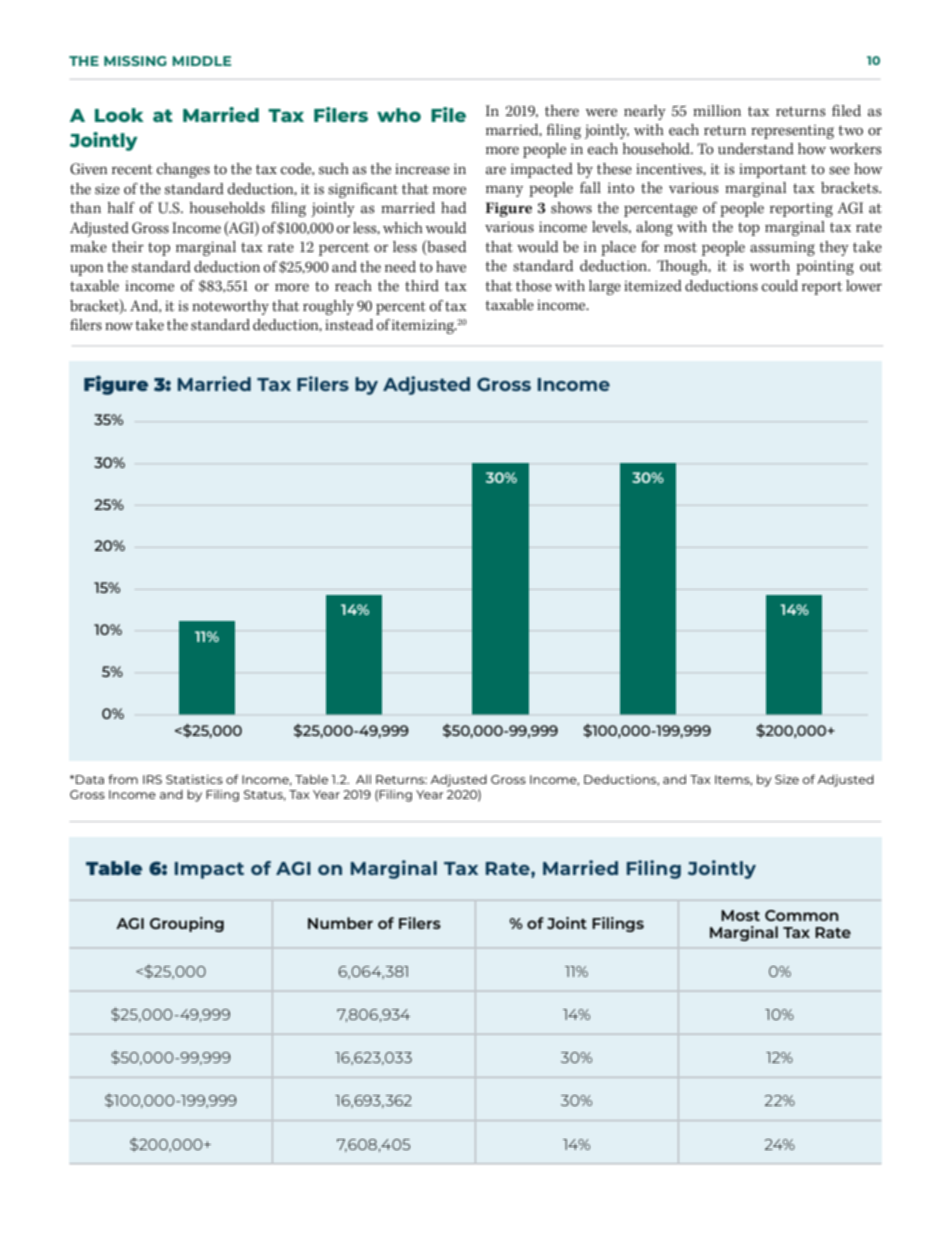  I want to click on from, so click(123, 779).
